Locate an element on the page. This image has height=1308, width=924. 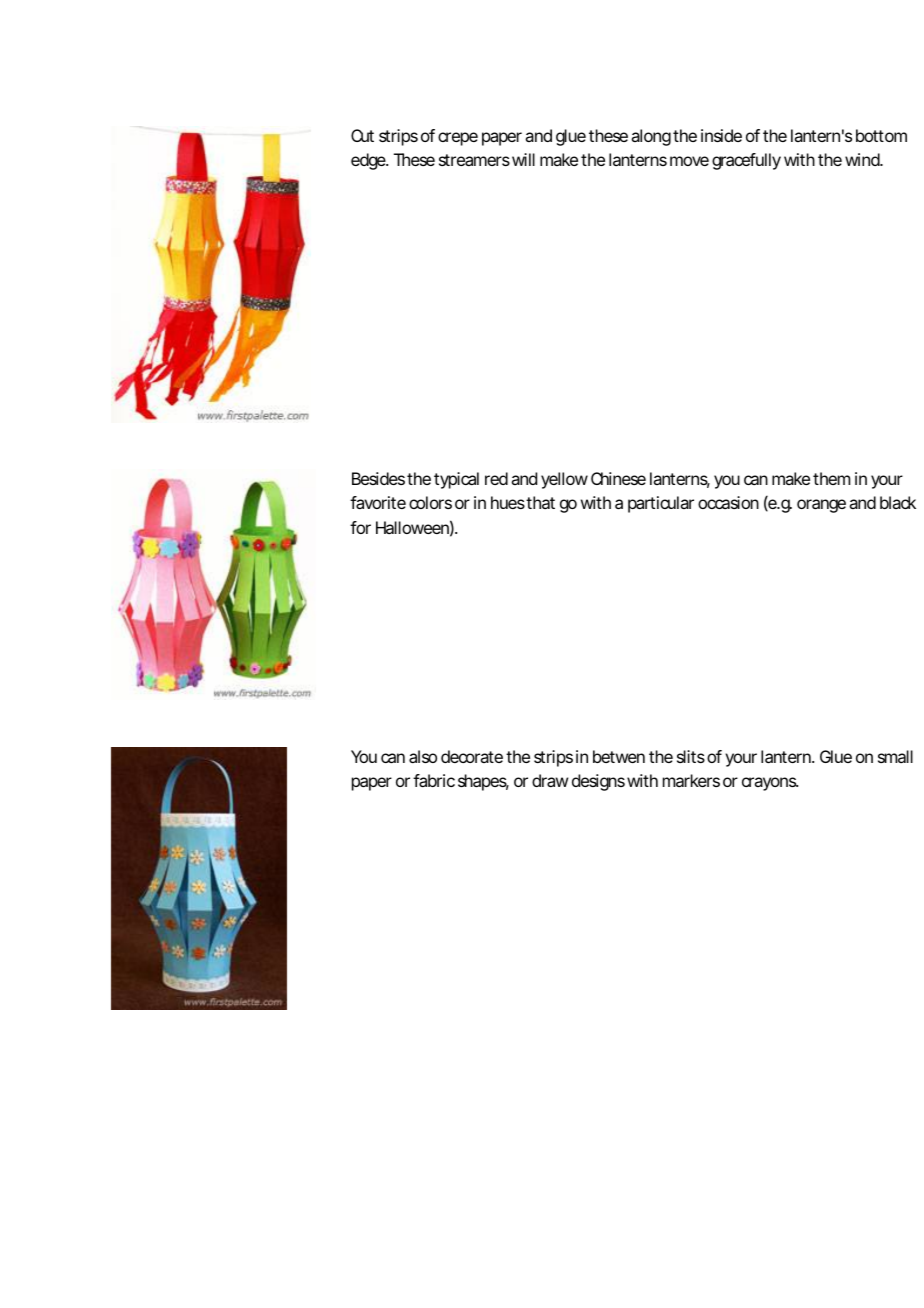
crepe is located at coordinates (458, 139).
